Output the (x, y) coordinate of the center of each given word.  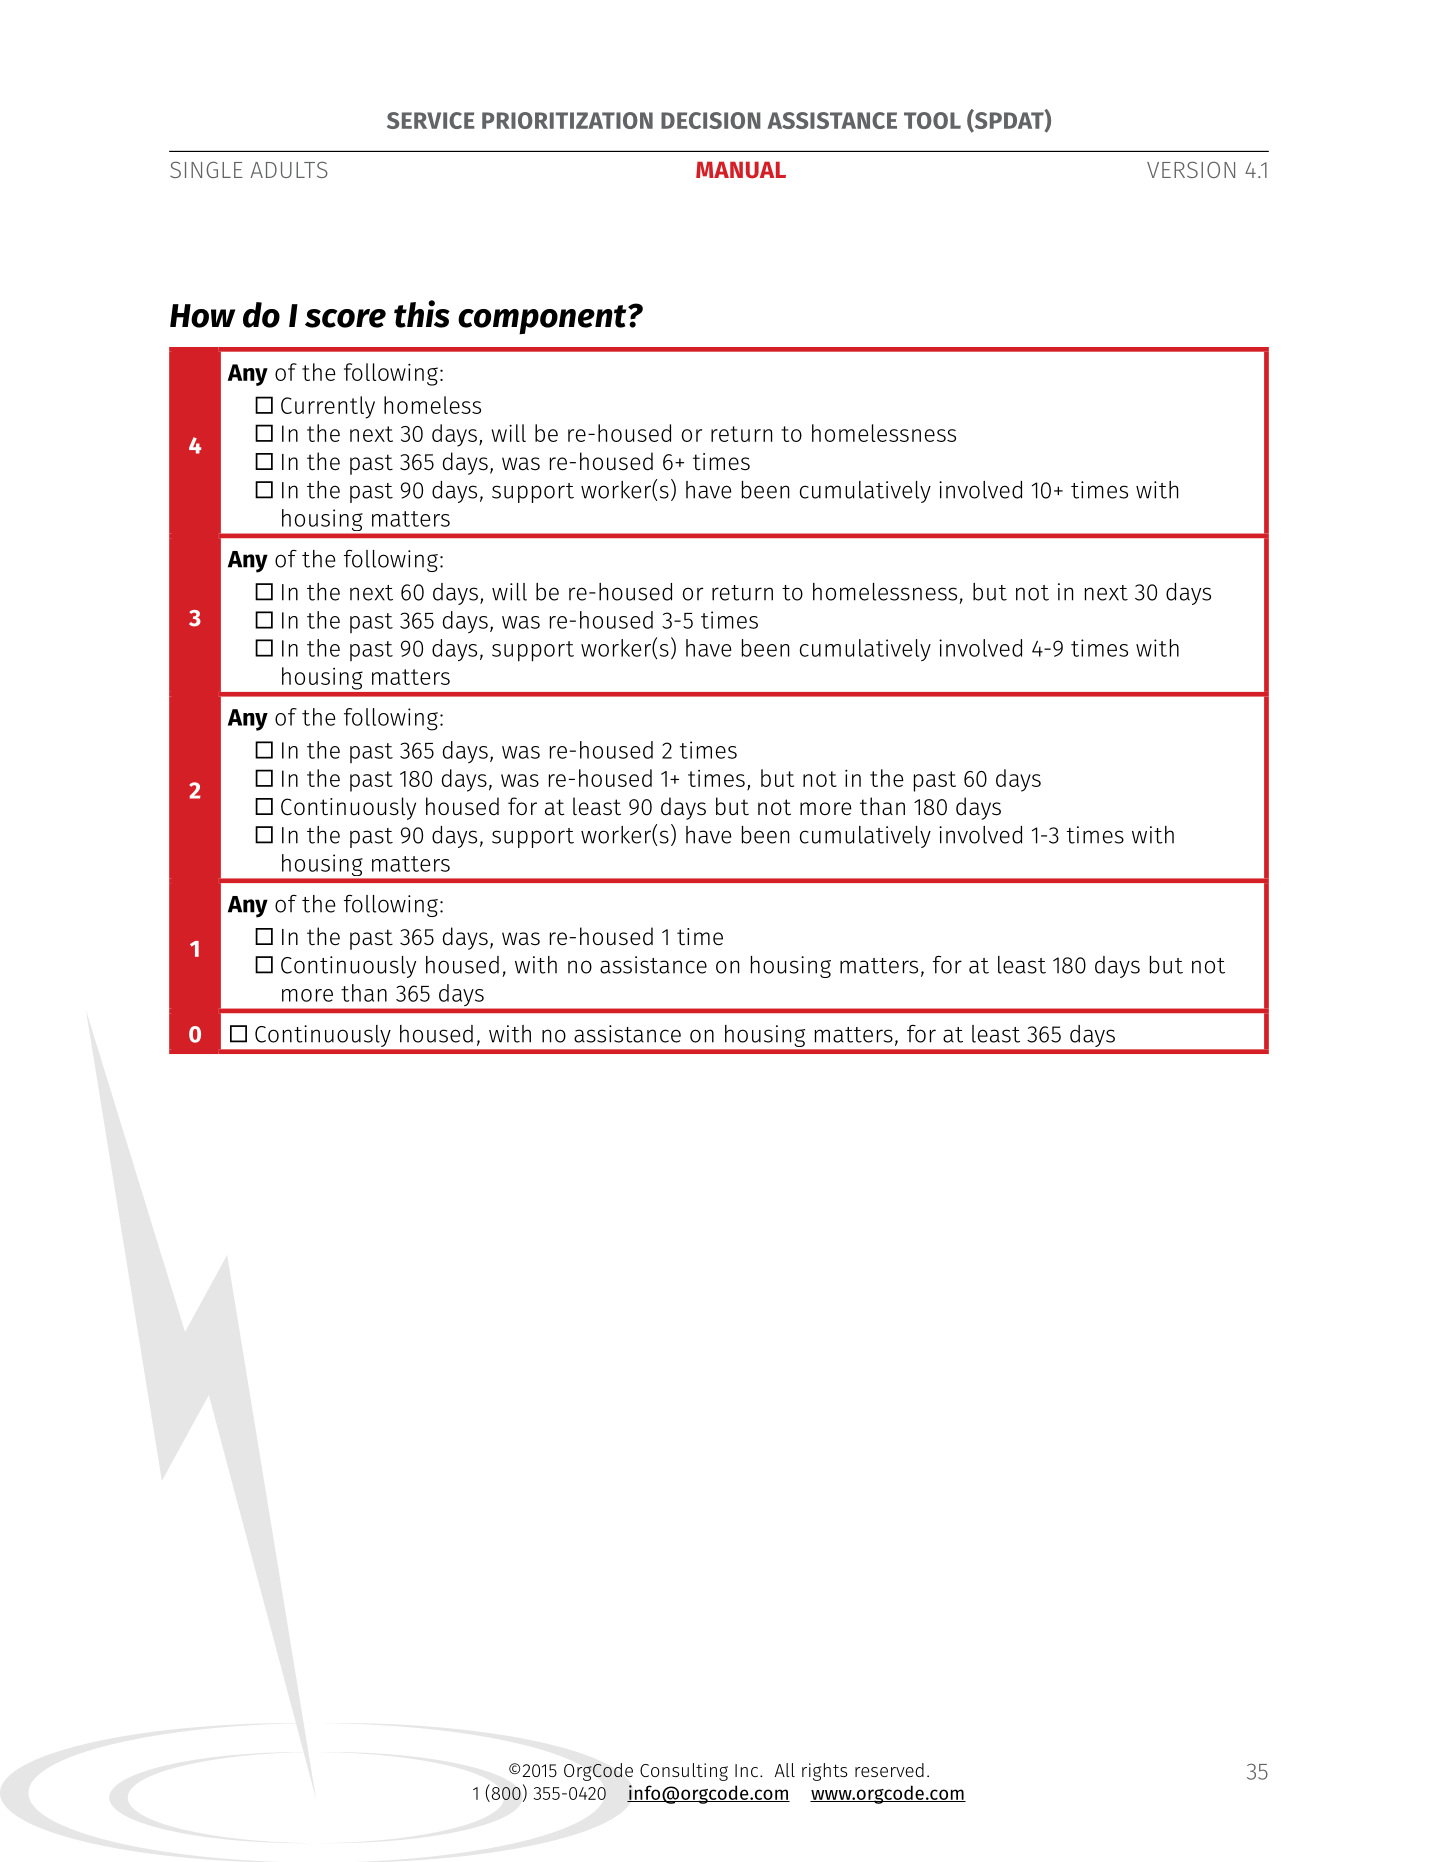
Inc (748, 1770)
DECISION (711, 120)
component (543, 320)
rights (825, 1772)
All (785, 1770)
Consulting (684, 1772)
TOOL (932, 120)
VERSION (1191, 169)
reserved (889, 1770)
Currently (328, 407)
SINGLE (206, 169)
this (422, 314)
